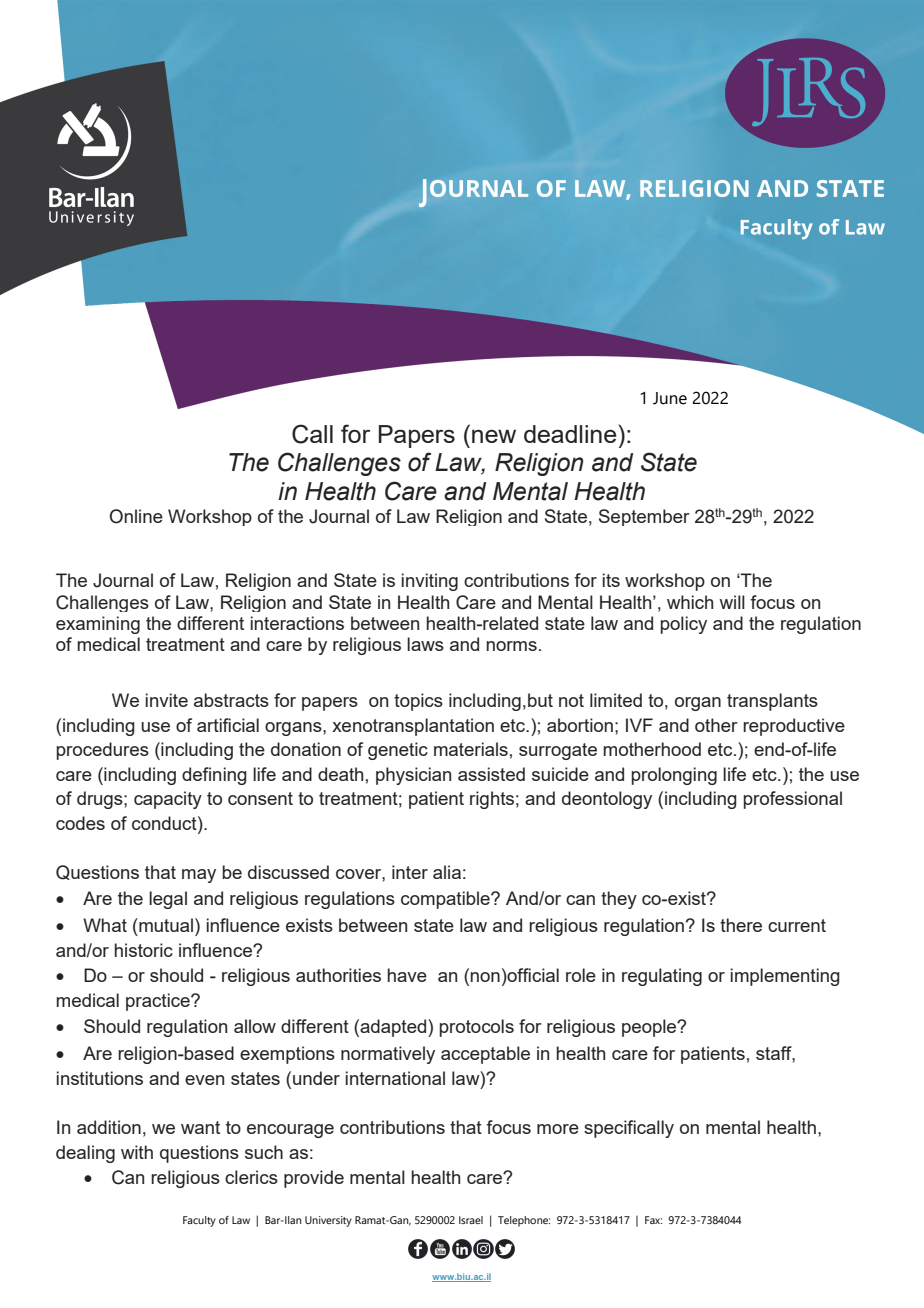  Describe the element at coordinates (653, 1220) in the screenshot. I see `Fax` at that location.
